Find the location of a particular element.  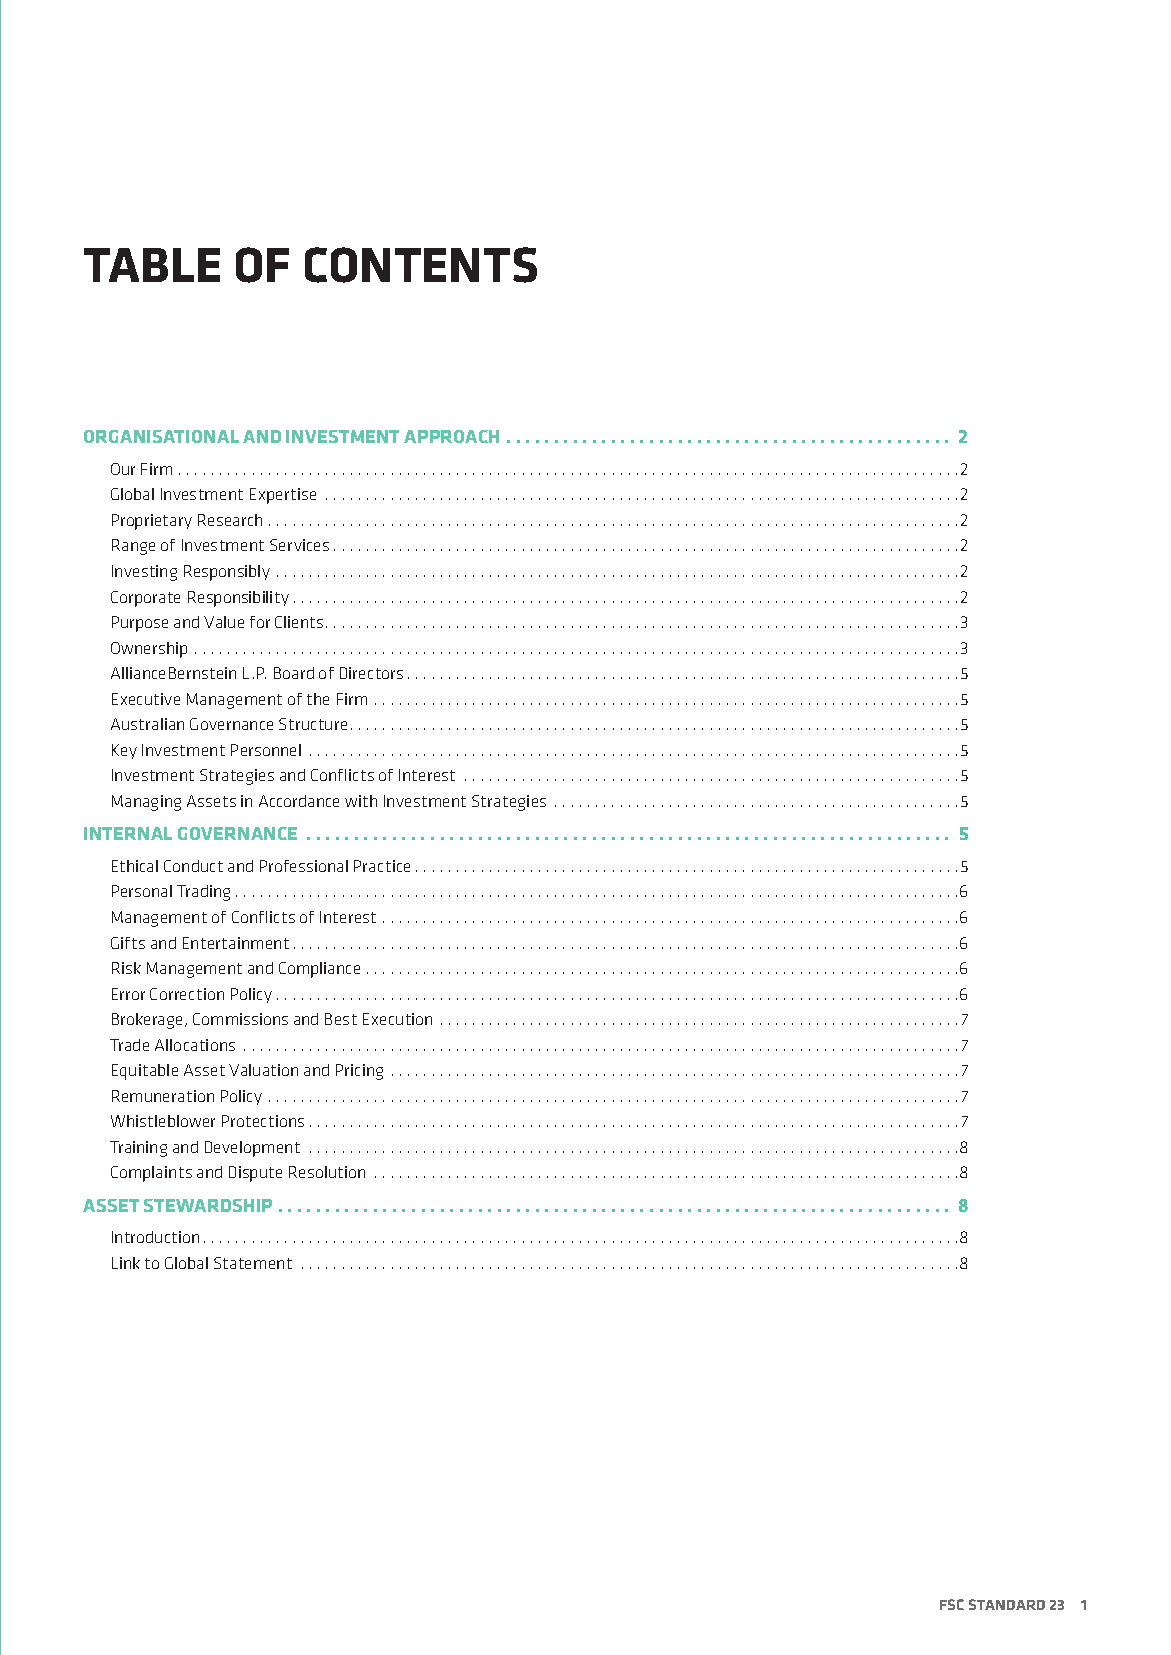

Accordance is located at coordinates (299, 801).
